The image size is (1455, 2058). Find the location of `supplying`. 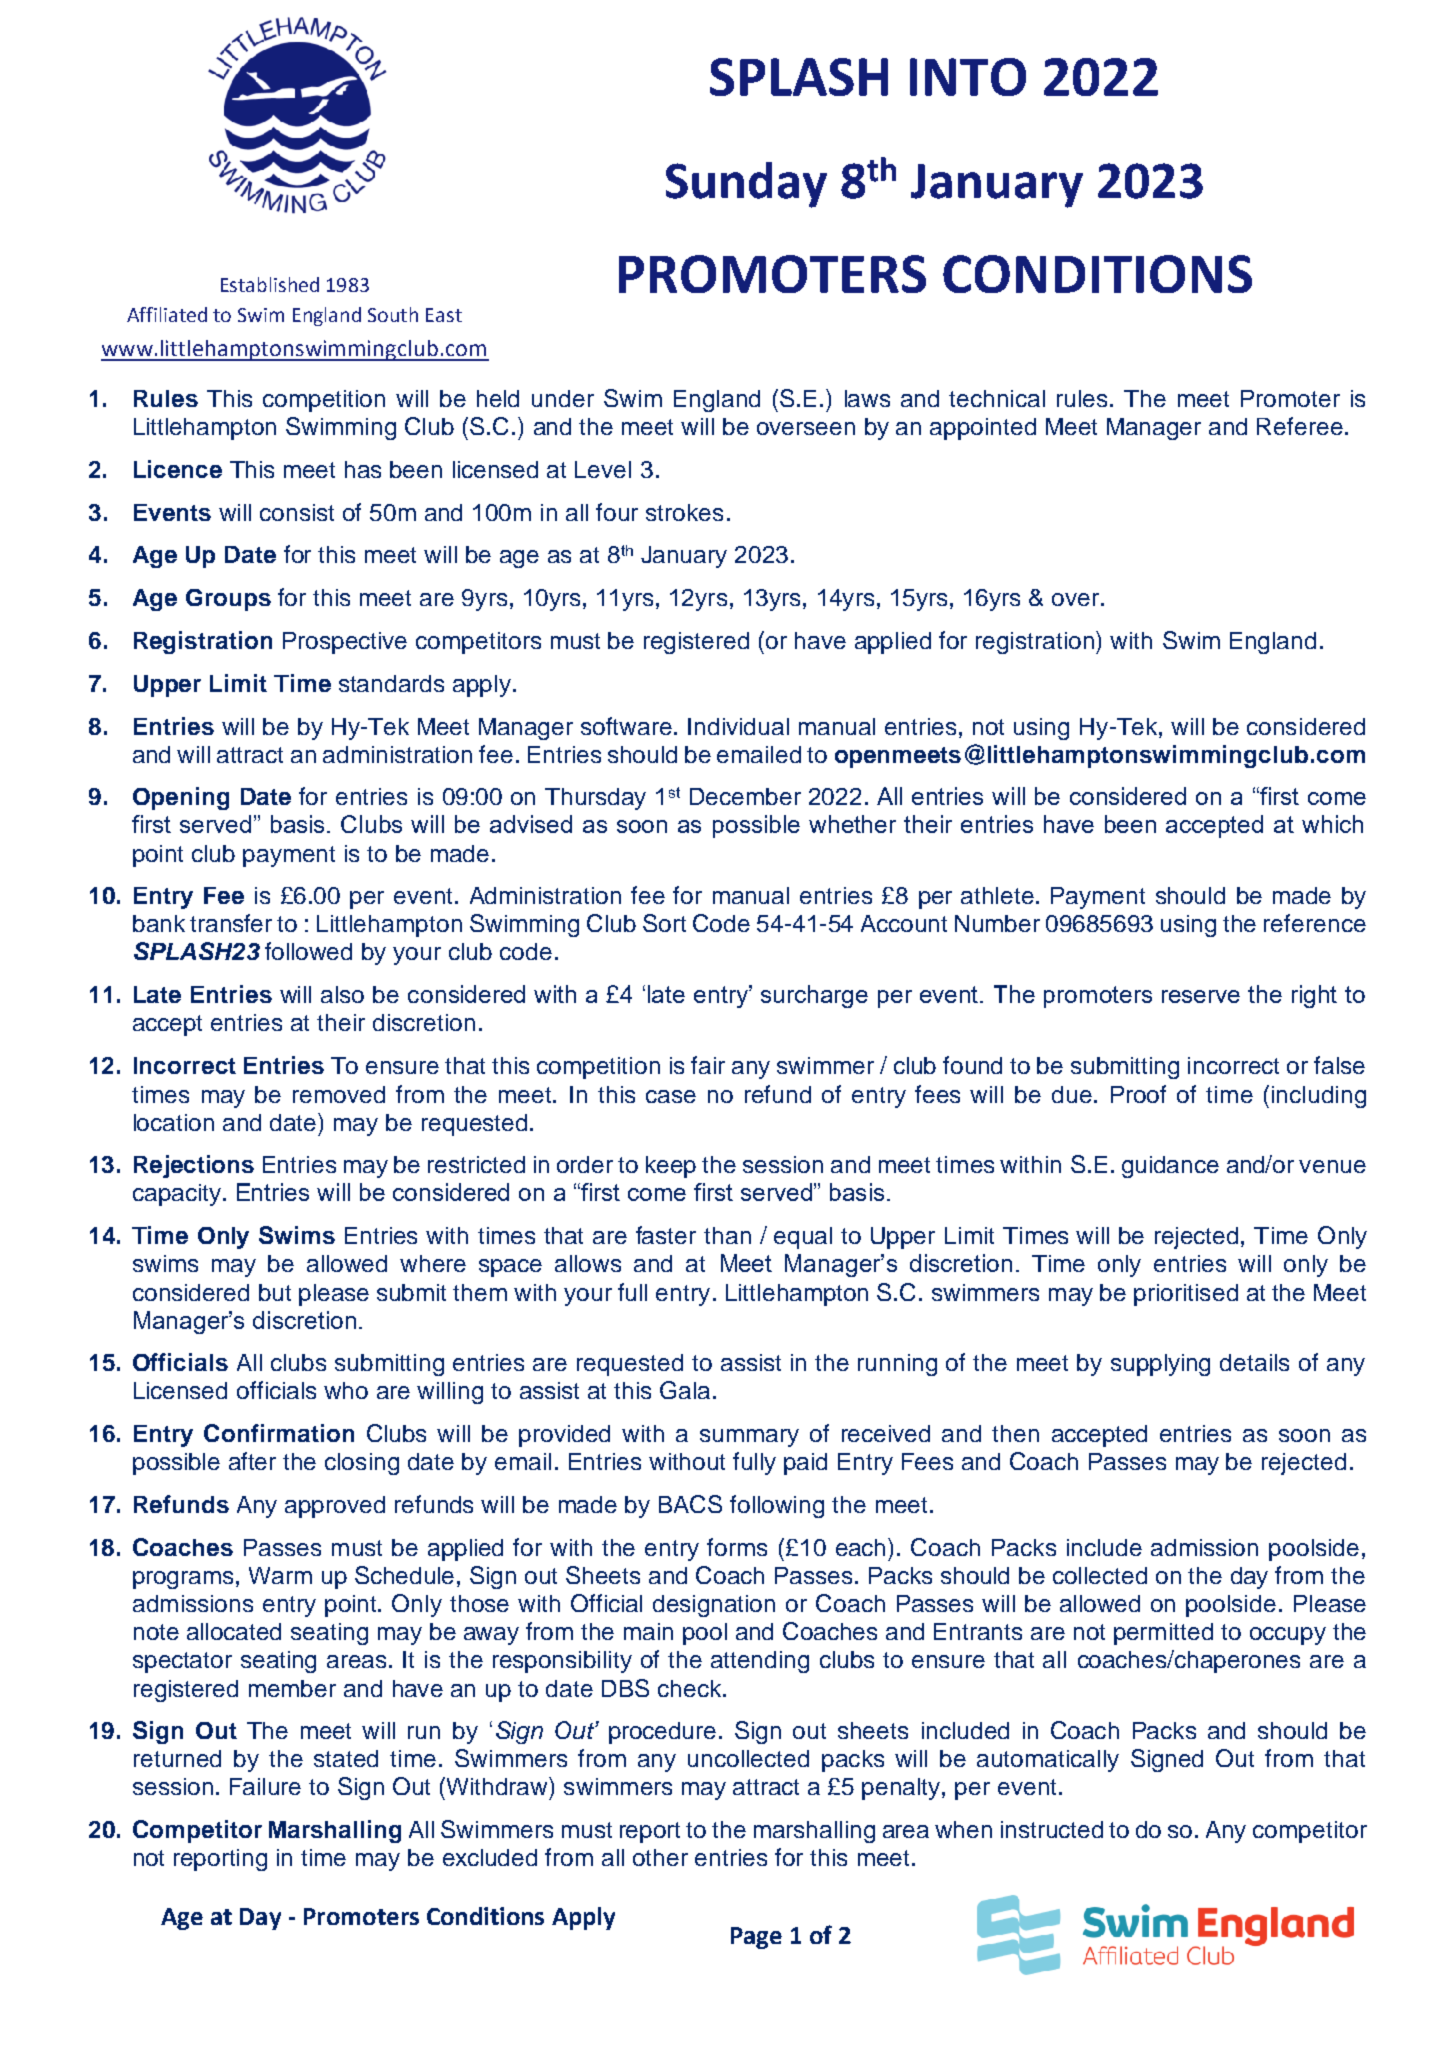

supplying is located at coordinates (1160, 1365).
